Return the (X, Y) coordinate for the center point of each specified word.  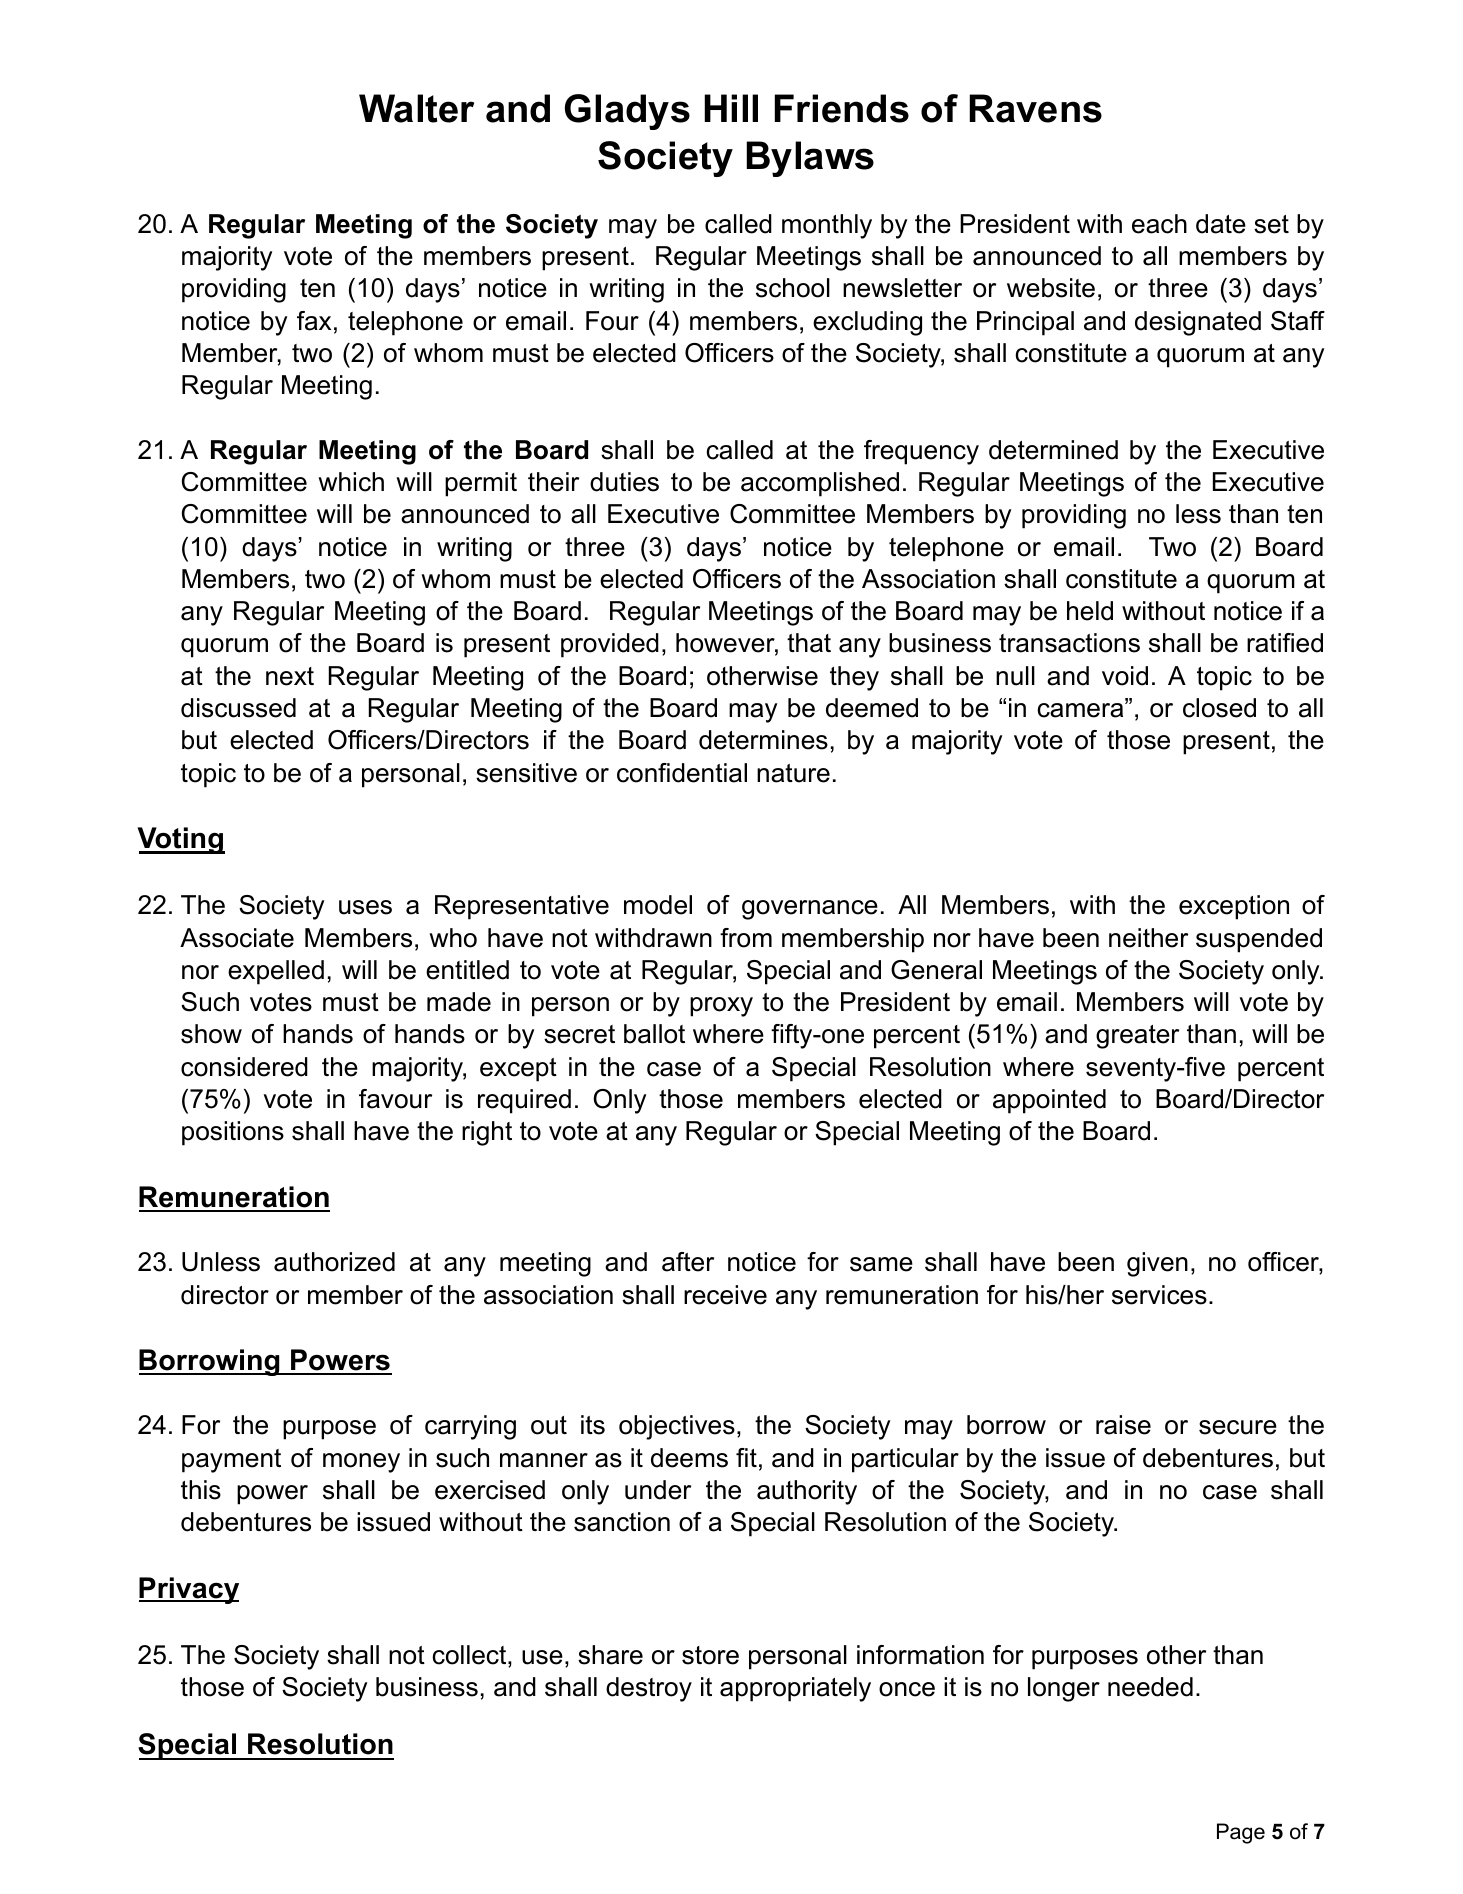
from (746, 938)
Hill (731, 108)
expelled (276, 972)
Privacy (189, 1590)
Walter (416, 108)
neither (1148, 938)
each (1159, 224)
